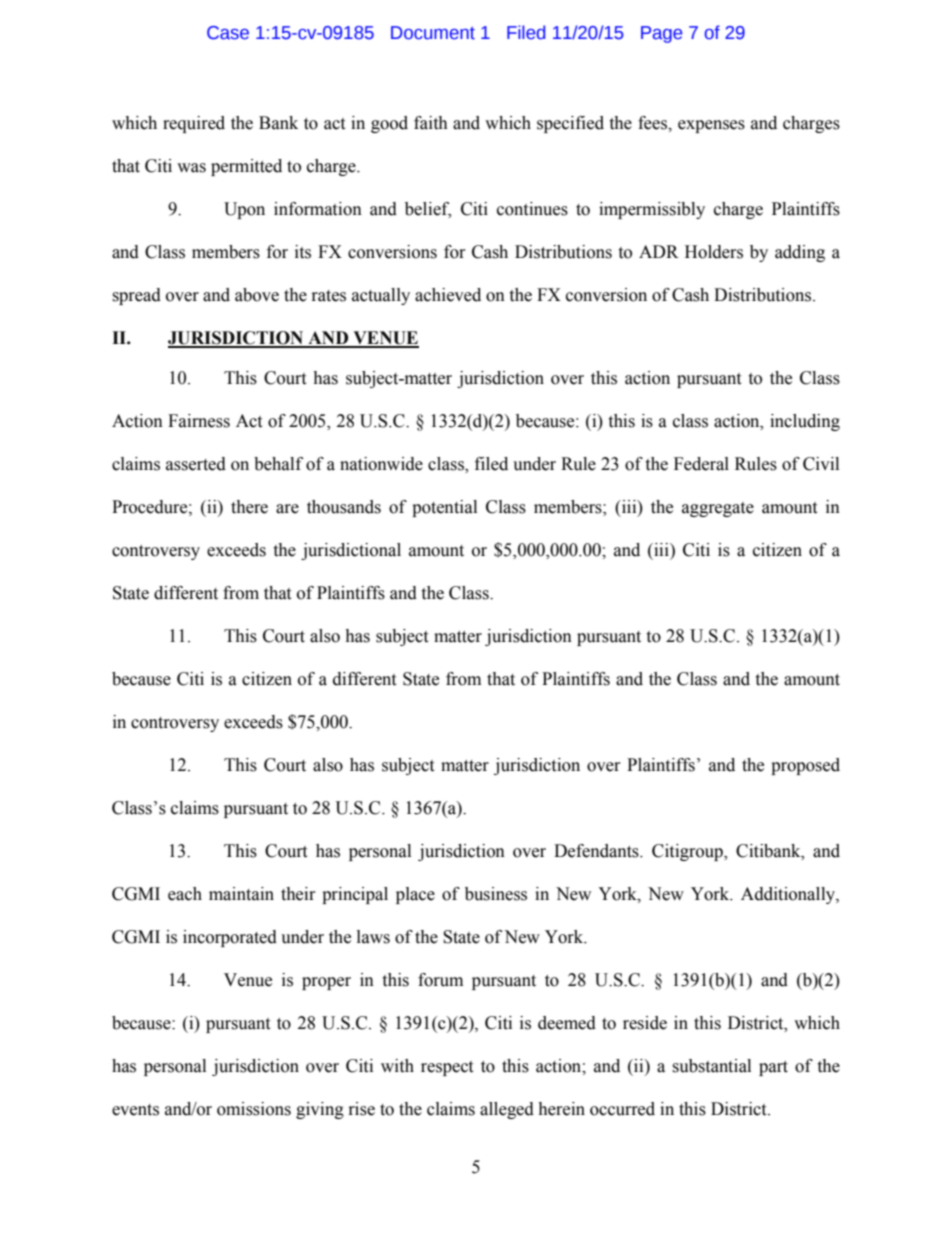 The height and width of the screenshot is (1233, 952). What do you see at coordinates (711, 126) in the screenshot?
I see `expenses` at bounding box center [711, 126].
